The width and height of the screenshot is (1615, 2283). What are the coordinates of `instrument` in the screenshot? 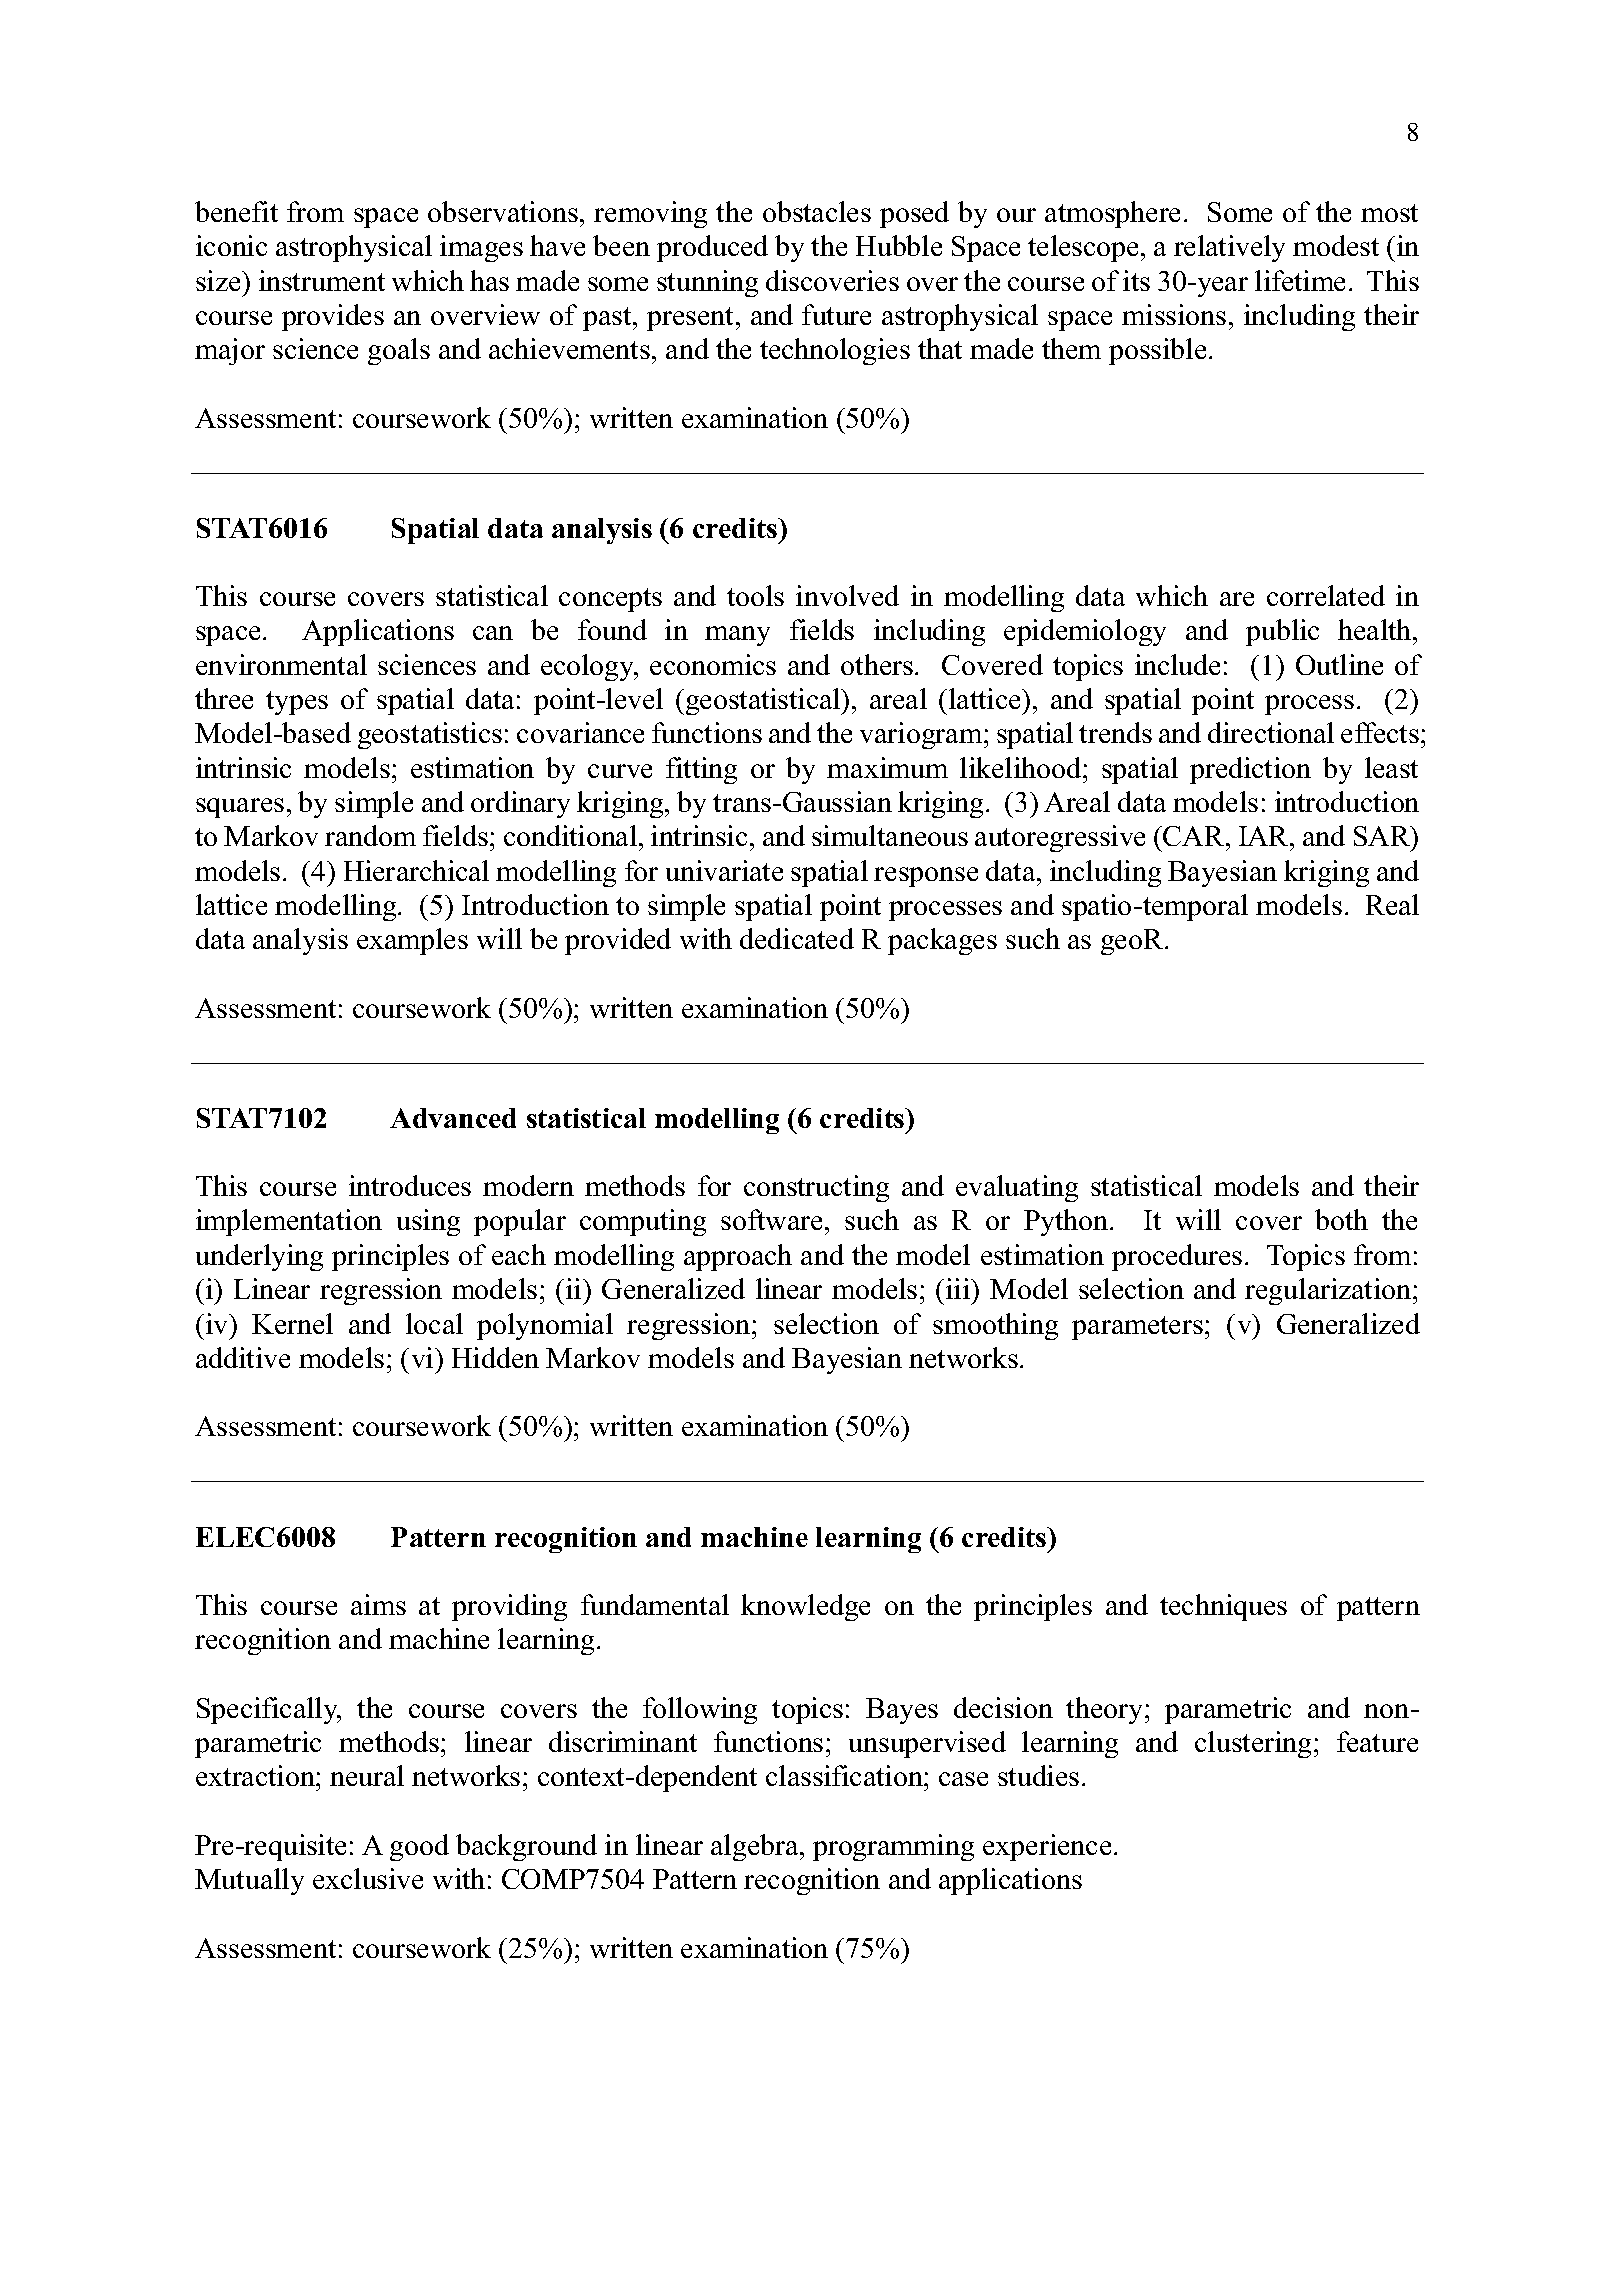 It's located at (322, 280).
